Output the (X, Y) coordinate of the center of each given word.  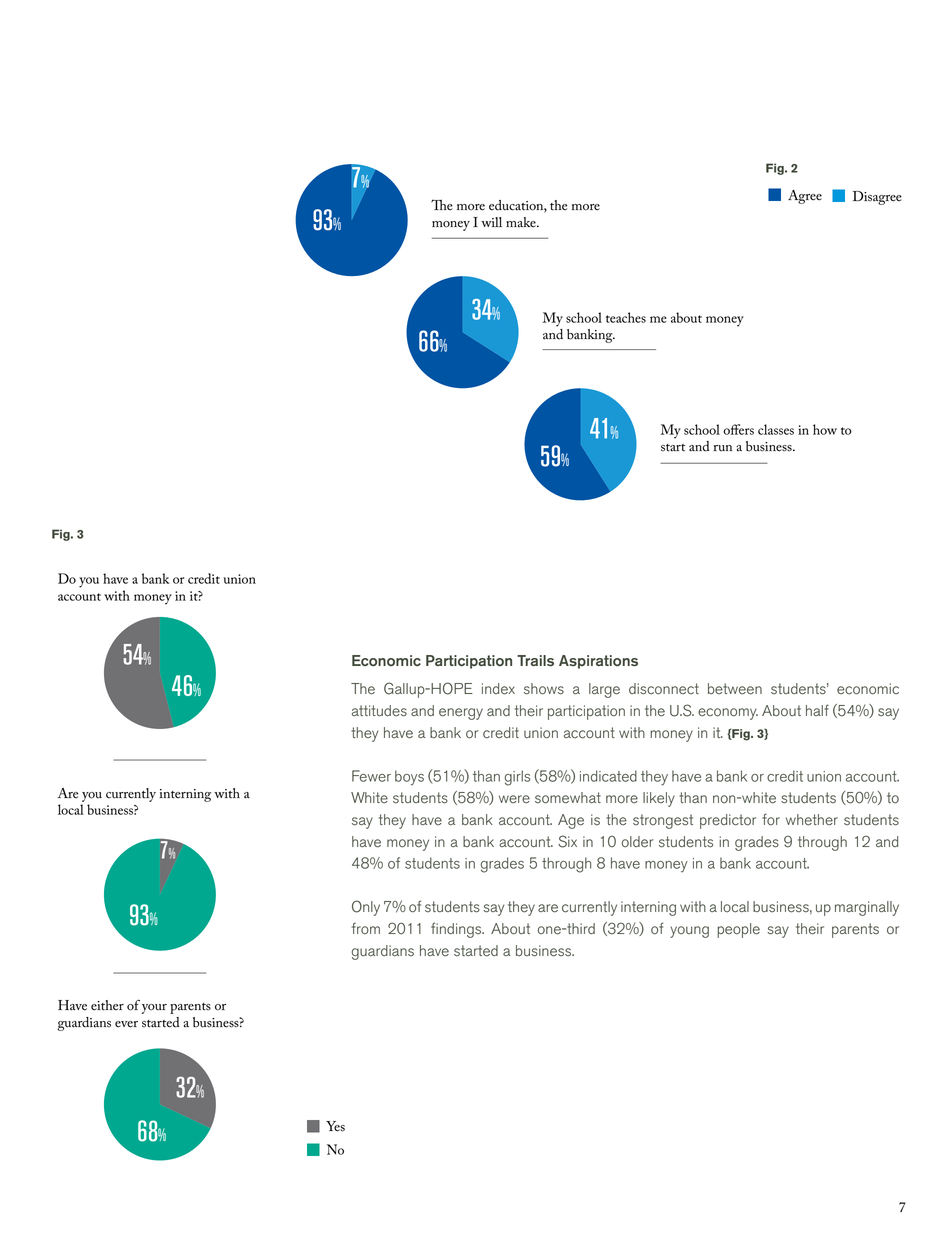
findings (457, 930)
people (738, 930)
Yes (335, 1126)
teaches (626, 317)
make (522, 222)
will (491, 222)
